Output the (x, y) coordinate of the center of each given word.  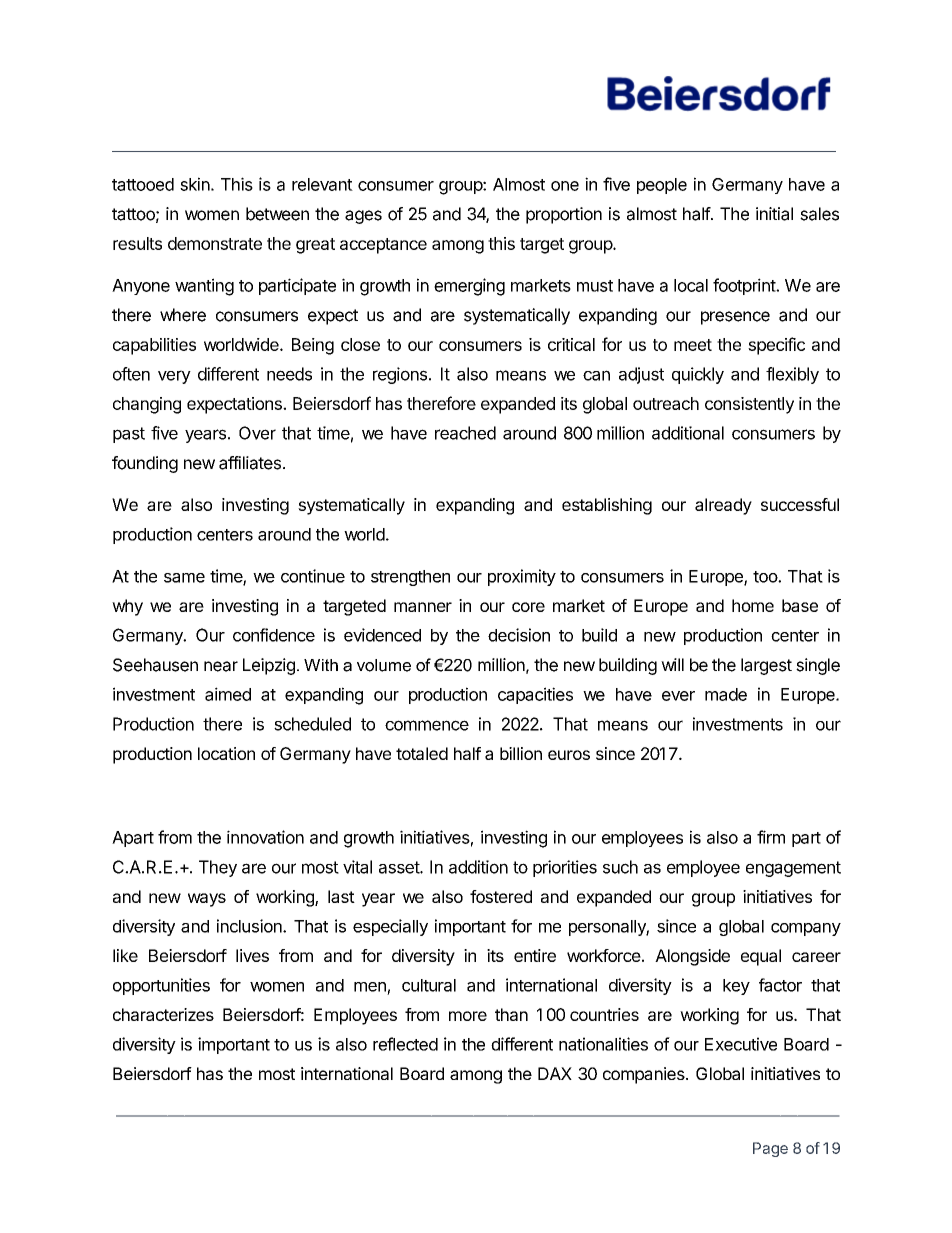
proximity (522, 577)
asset (400, 867)
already (723, 506)
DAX (555, 1073)
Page (770, 1149)
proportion (564, 215)
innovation (265, 837)
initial (774, 214)
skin (195, 184)
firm (771, 837)
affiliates (250, 463)
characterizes (163, 1014)
